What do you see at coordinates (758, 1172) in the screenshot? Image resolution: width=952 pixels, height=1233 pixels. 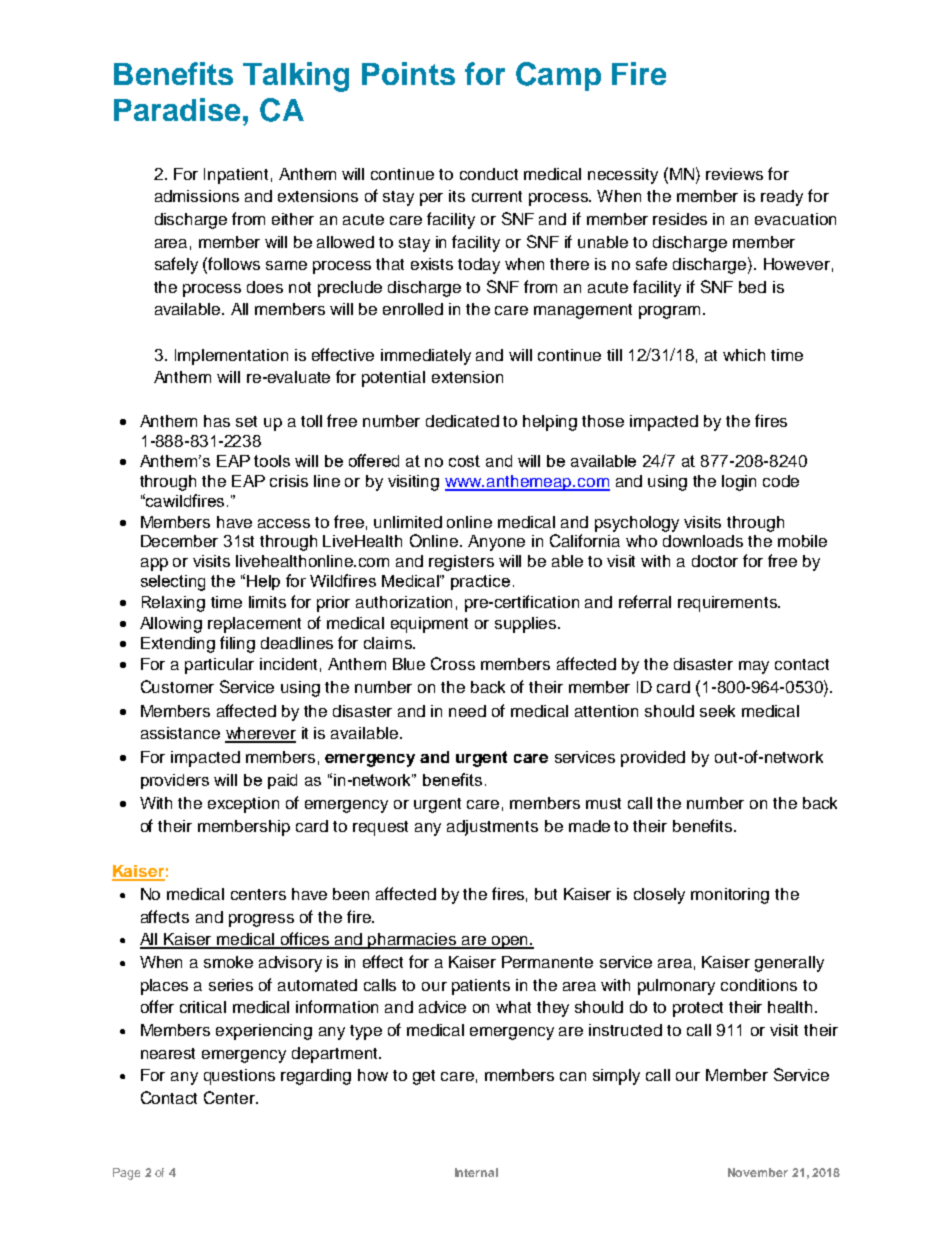 I see `November` at bounding box center [758, 1172].
